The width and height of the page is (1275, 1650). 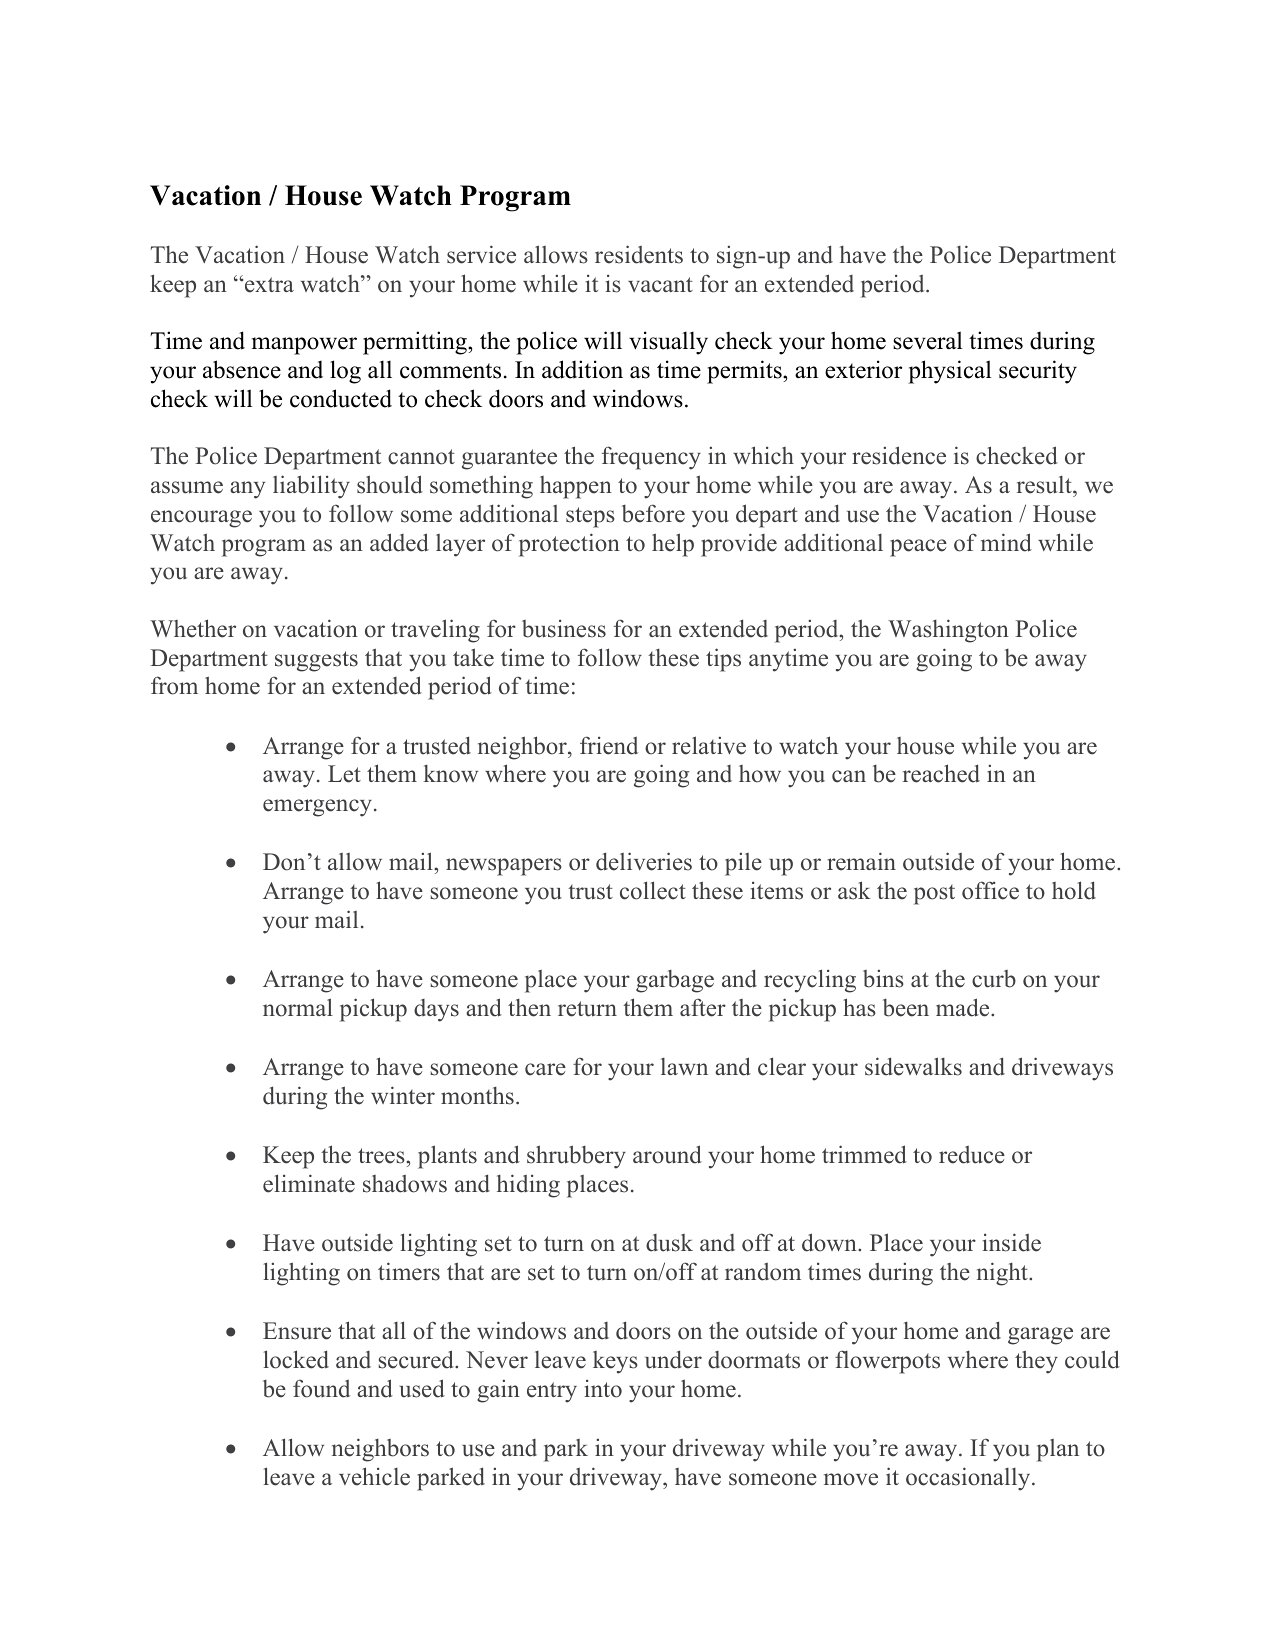 I want to click on help, so click(x=673, y=545).
